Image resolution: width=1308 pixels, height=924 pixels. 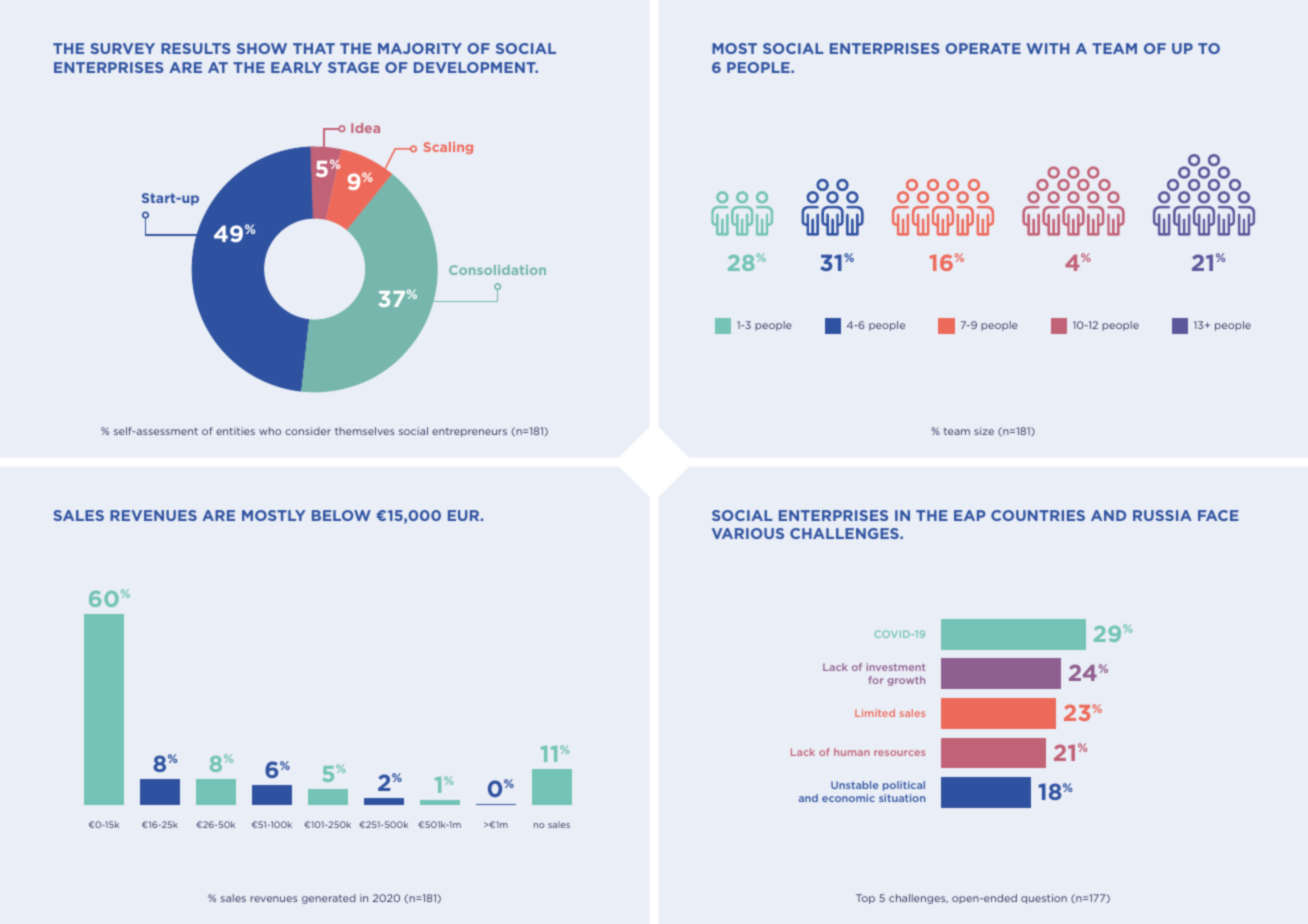 What do you see at coordinates (296, 67) in the screenshot?
I see `EARLY` at bounding box center [296, 67].
